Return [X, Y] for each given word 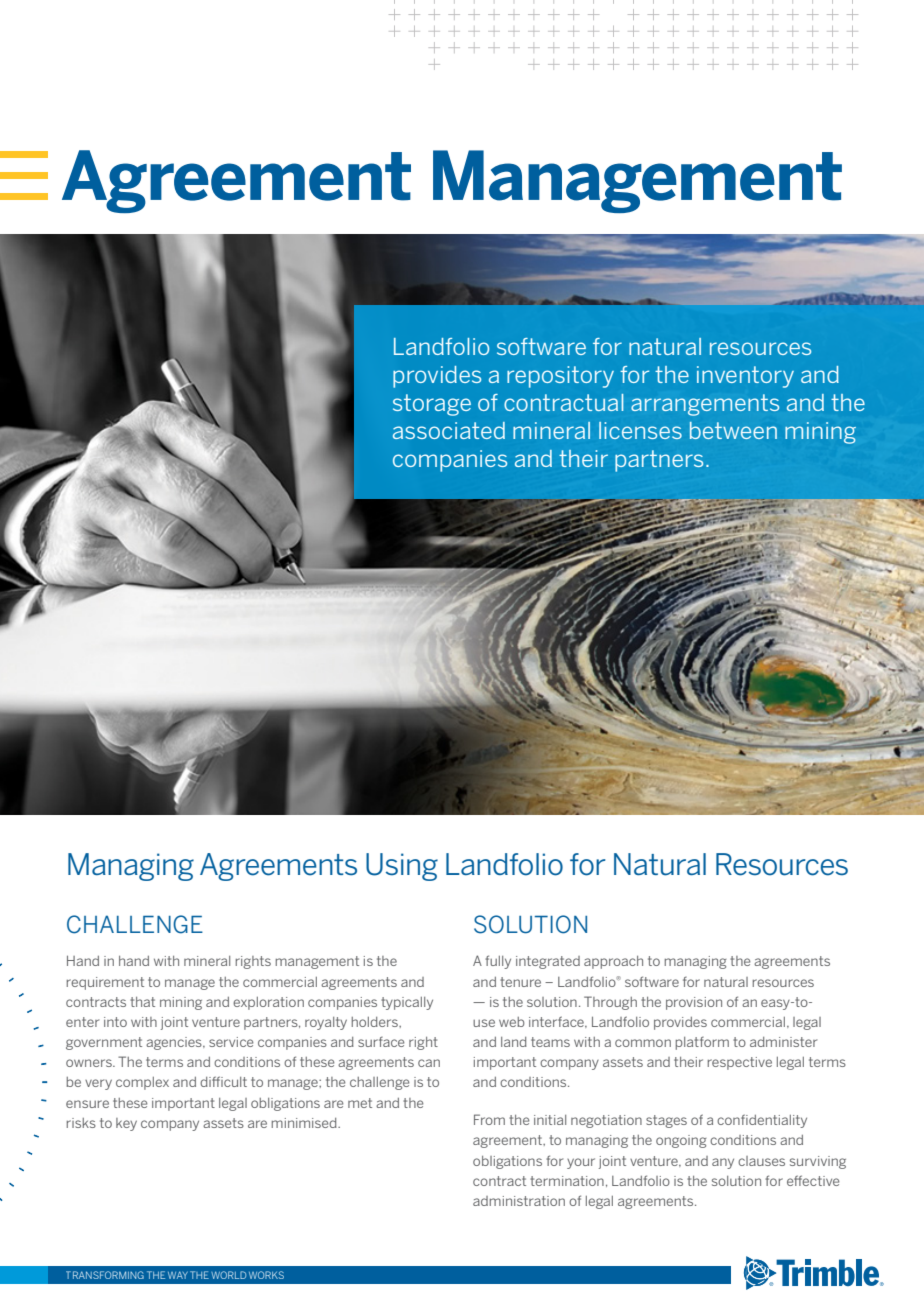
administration [519, 1201]
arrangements [705, 405]
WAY [178, 1275]
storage [432, 405]
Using [402, 867]
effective [813, 1180]
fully [498, 962]
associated [449, 430]
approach [613, 962]
